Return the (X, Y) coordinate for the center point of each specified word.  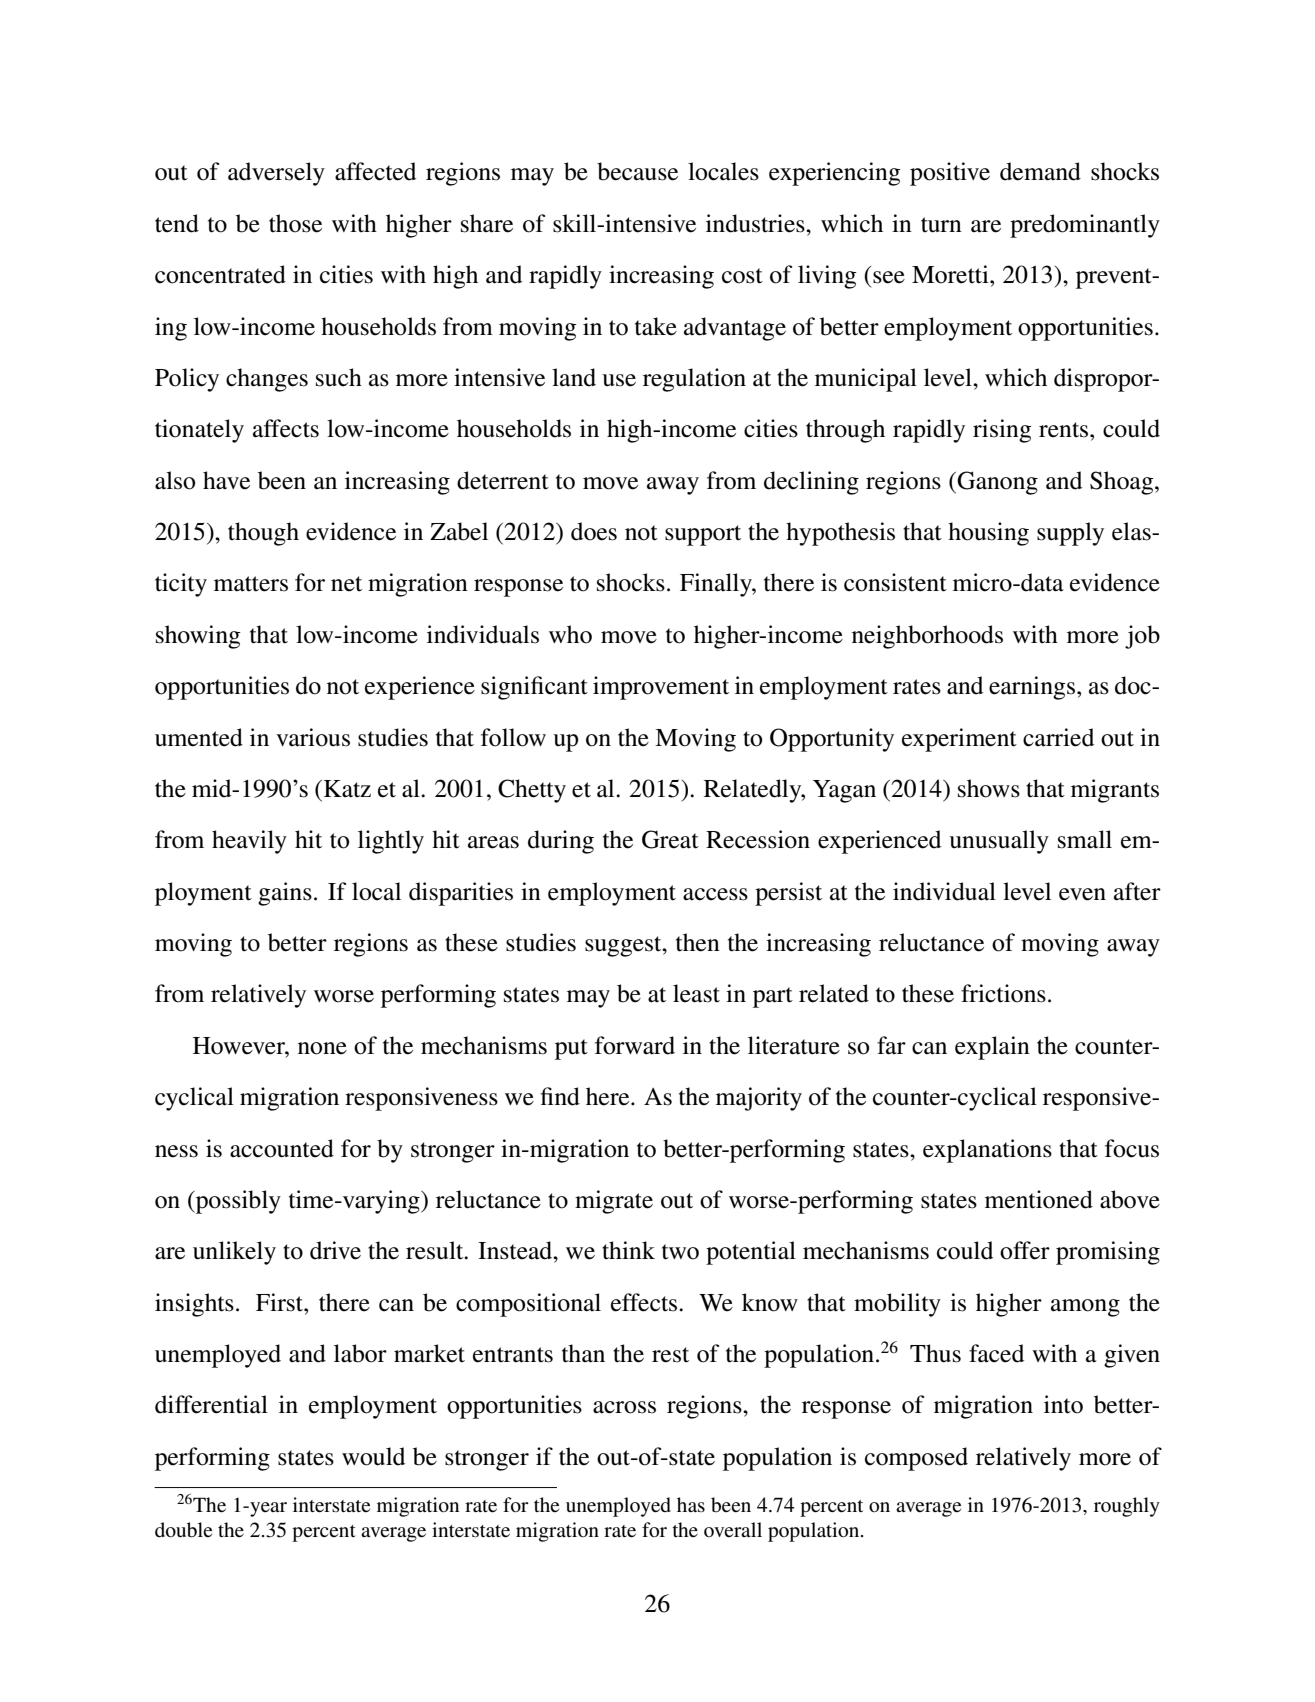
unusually (999, 842)
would (373, 1456)
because (637, 171)
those (295, 223)
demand (1040, 171)
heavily (249, 842)
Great (670, 839)
